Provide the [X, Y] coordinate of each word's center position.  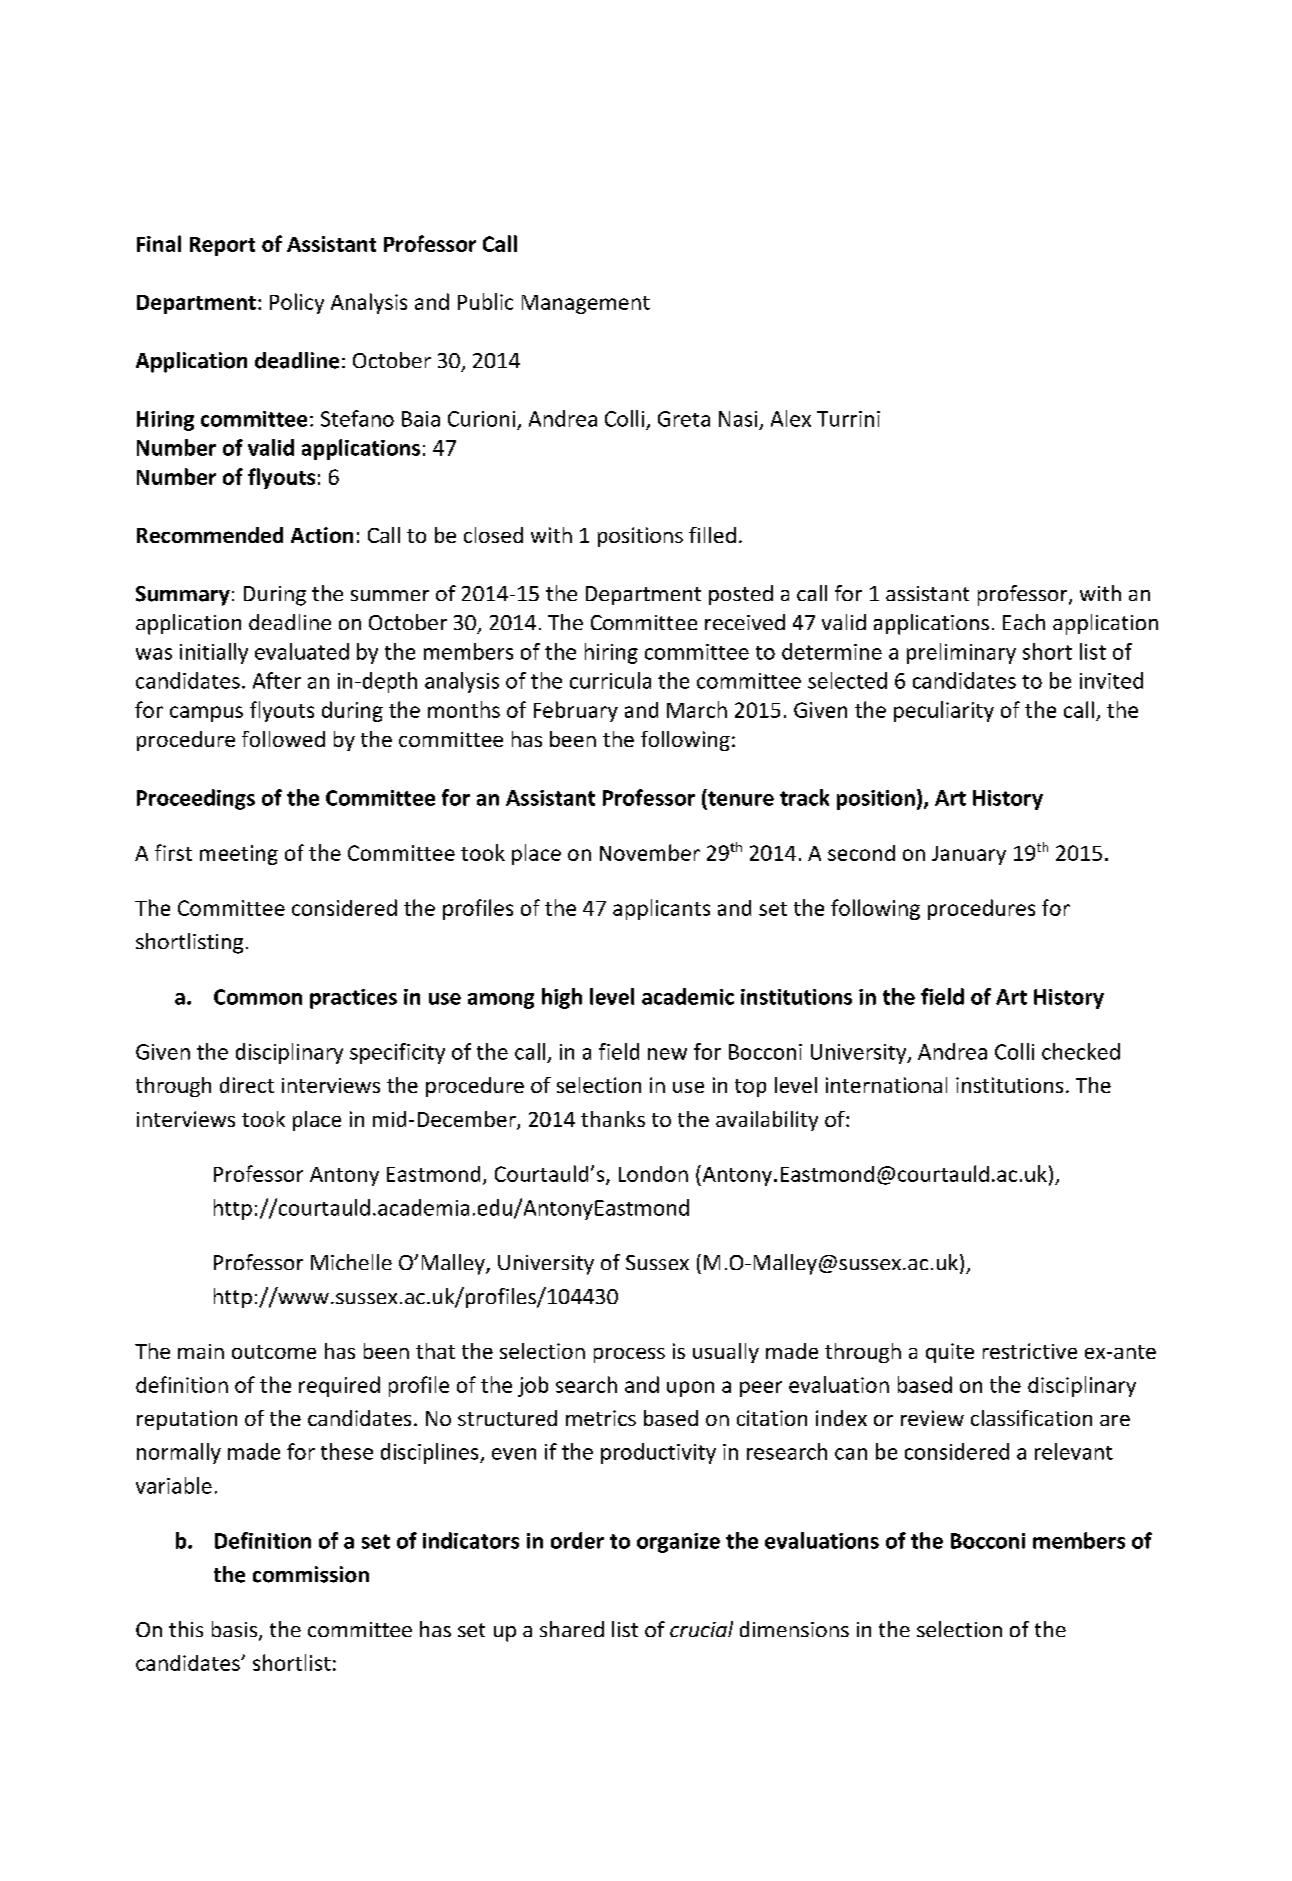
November [650, 852]
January [969, 855]
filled [712, 535]
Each [1024, 622]
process [629, 1355]
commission [311, 1574]
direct [247, 1085]
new [667, 1054]
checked [1081, 1051]
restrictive [1030, 1351]
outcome [274, 1352]
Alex [791, 418]
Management [586, 304]
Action [322, 535]
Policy [297, 303]
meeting [239, 855]
